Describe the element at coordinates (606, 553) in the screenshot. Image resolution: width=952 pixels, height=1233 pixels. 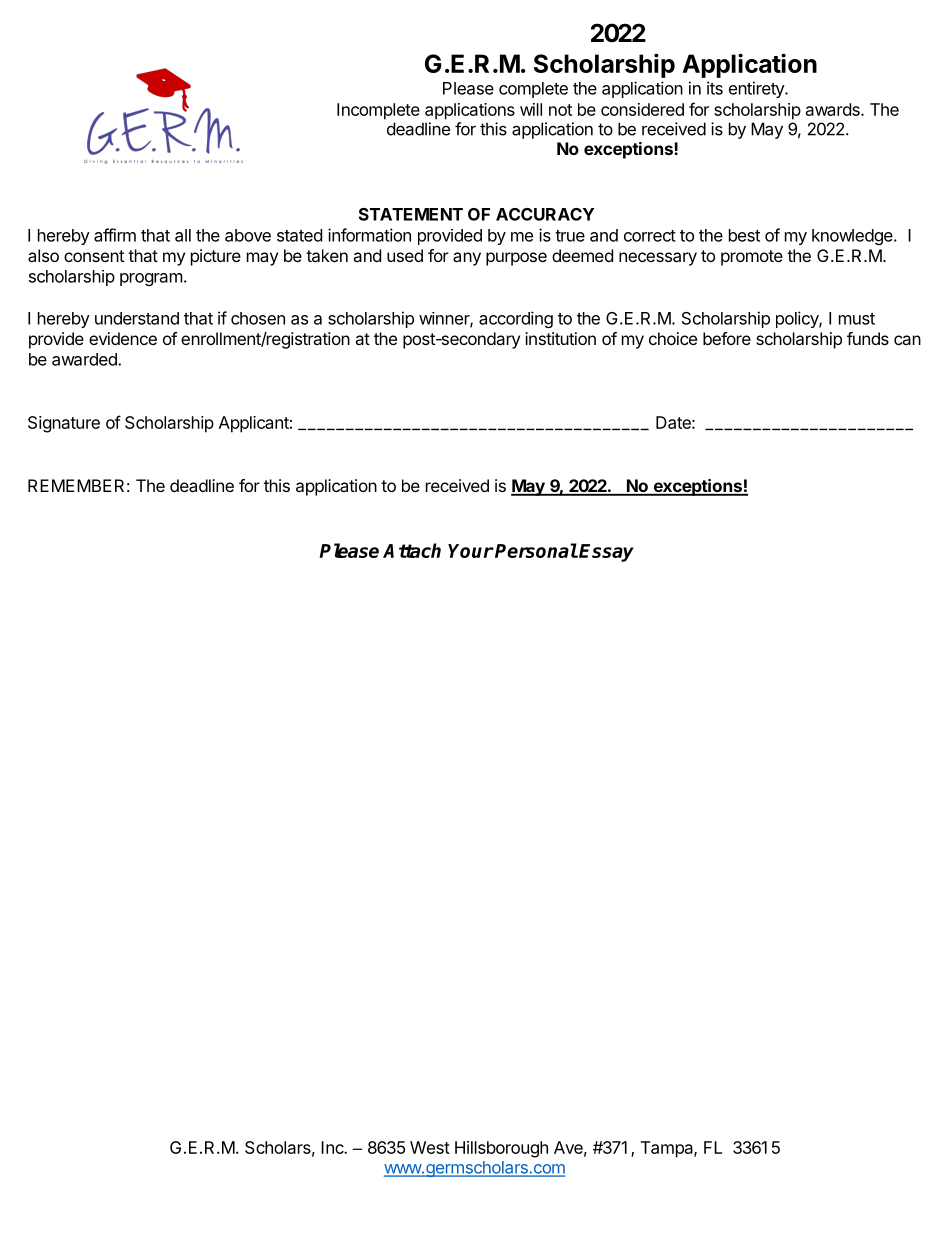
I see `Essay` at that location.
